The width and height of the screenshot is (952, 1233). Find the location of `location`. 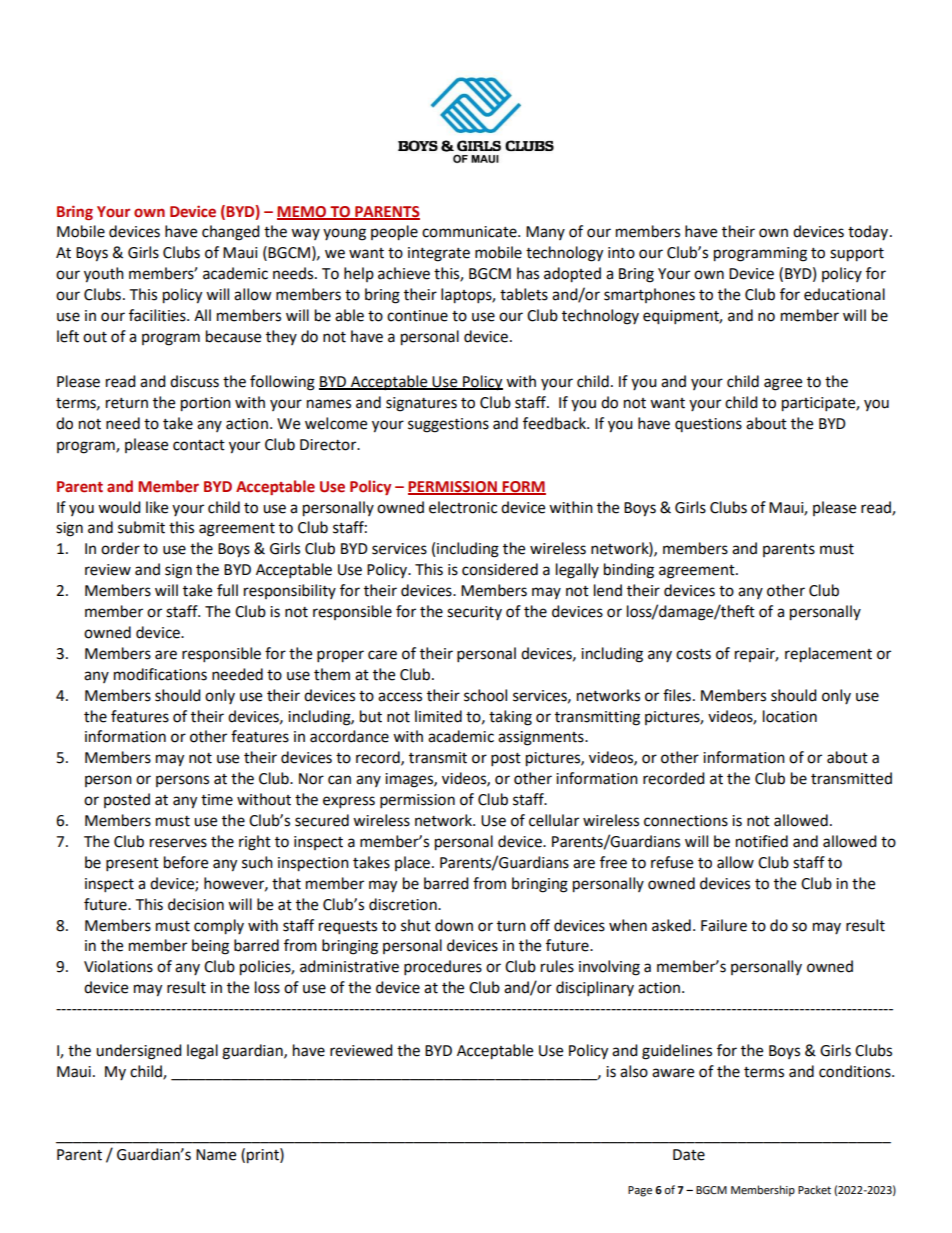

location is located at coordinates (790, 716).
